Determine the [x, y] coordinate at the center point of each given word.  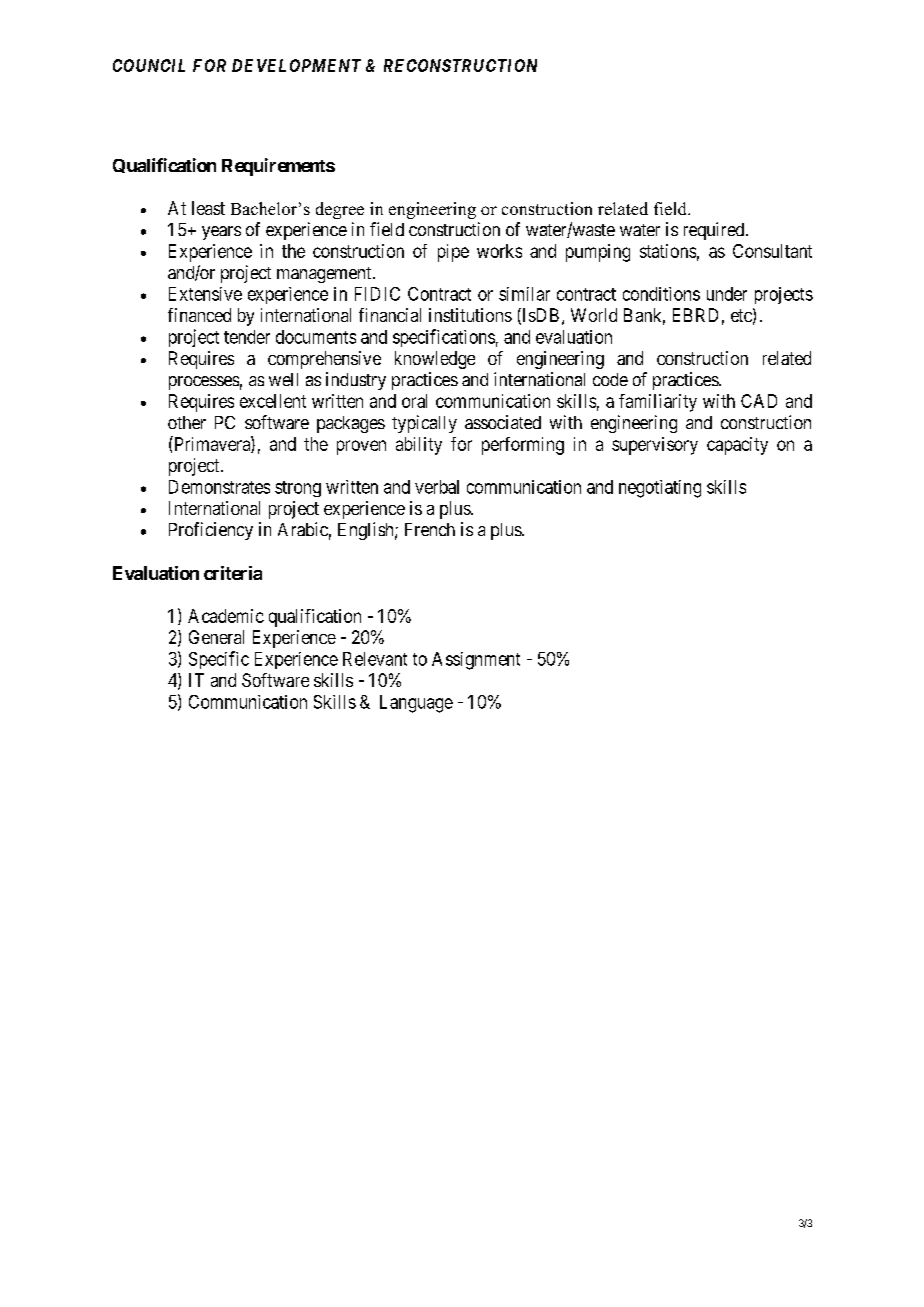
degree [340, 210]
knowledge [435, 360]
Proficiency [211, 531]
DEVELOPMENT [296, 65]
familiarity [658, 403]
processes [204, 383]
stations [668, 251]
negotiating [660, 489]
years [221, 233]
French [430, 529]
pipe [453, 253]
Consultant [772, 251]
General [216, 637]
